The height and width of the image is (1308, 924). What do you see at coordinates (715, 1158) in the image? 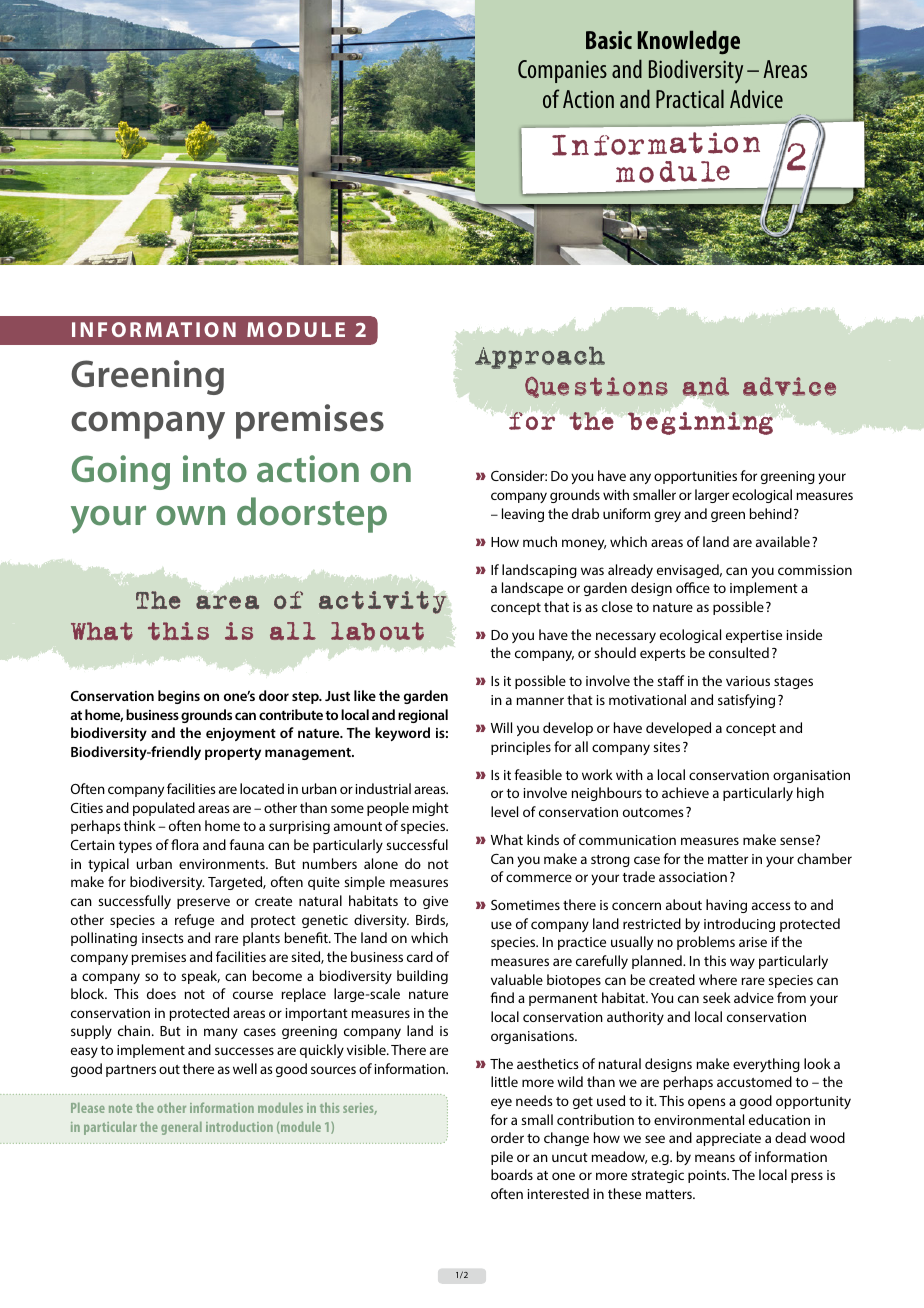
I see `means` at bounding box center [715, 1158].
